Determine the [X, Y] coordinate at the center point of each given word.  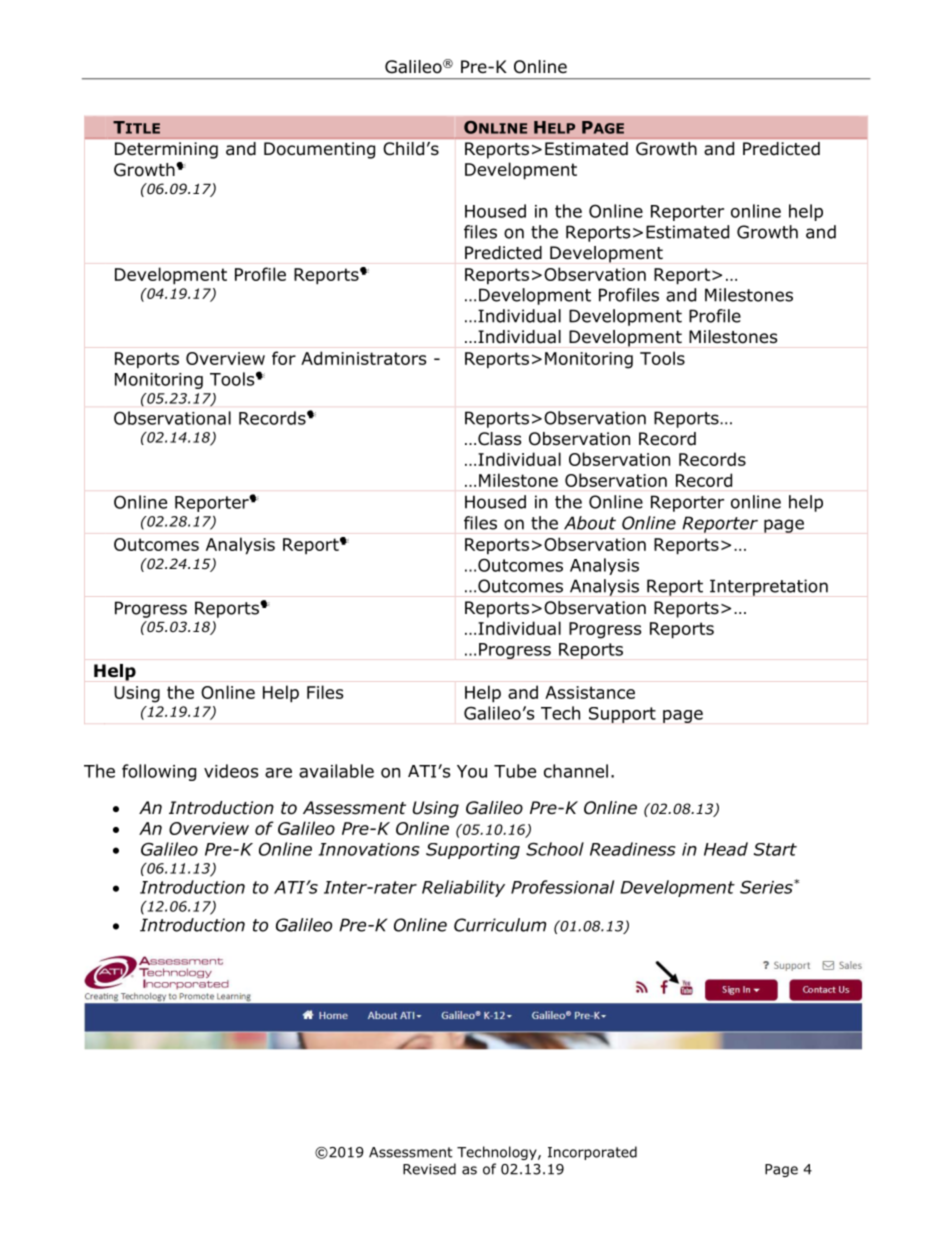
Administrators [363, 358]
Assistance [590, 692]
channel [576, 771]
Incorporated [592, 1153]
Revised [429, 1169]
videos [231, 771]
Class [500, 439]
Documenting [319, 150]
